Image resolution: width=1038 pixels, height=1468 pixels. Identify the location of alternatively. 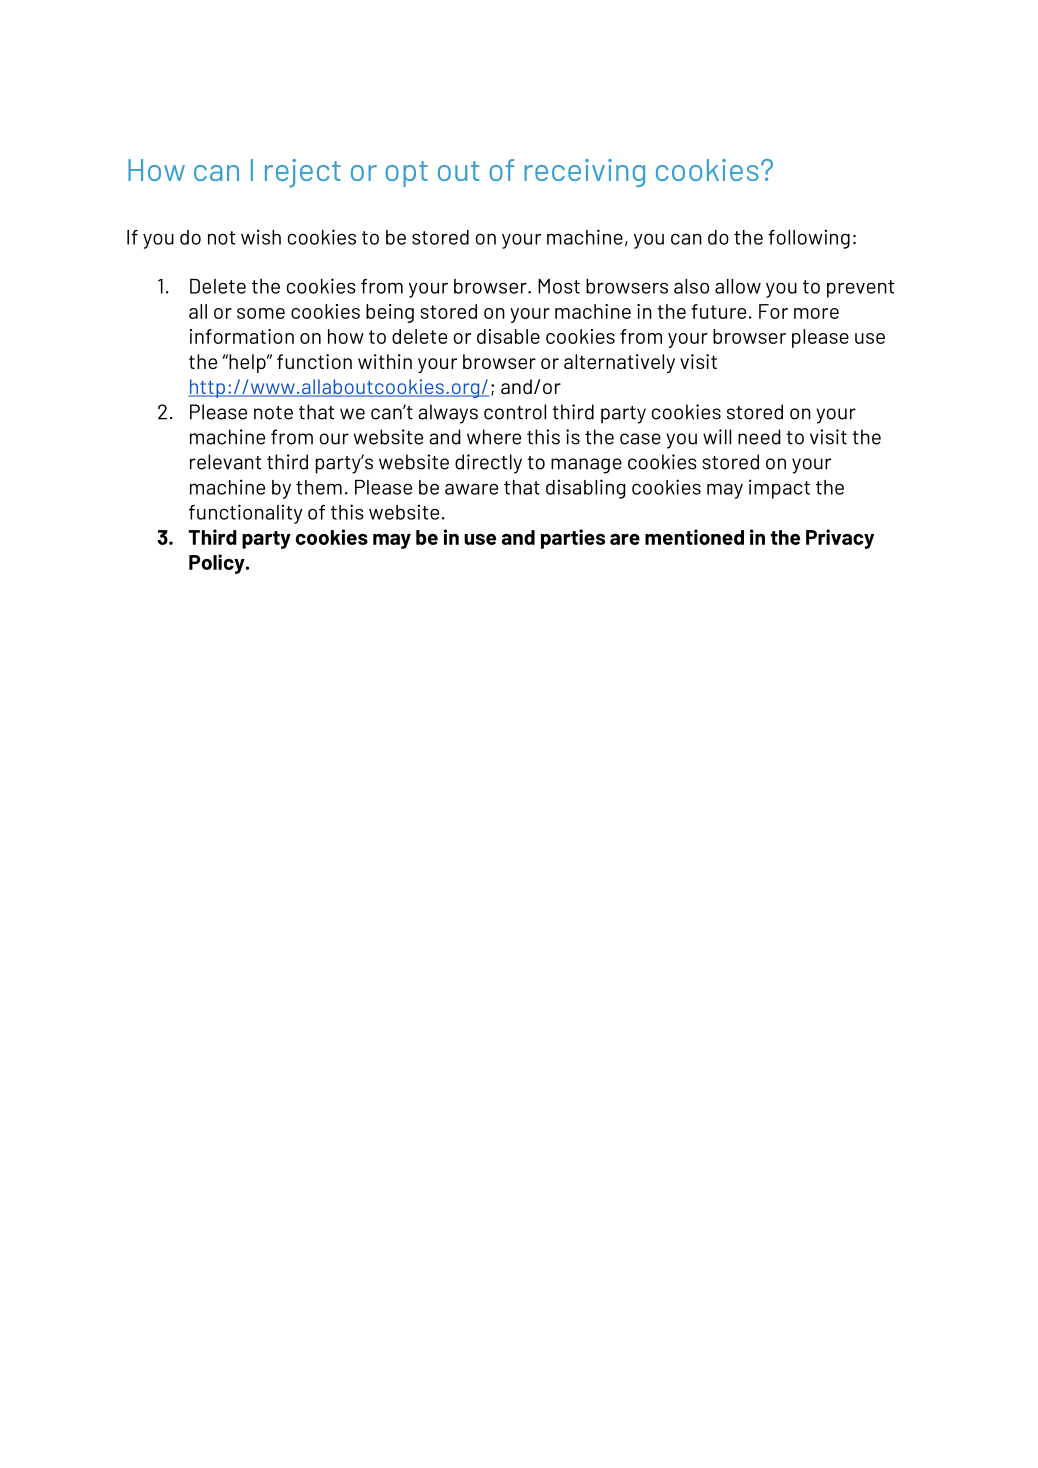
(619, 363).
